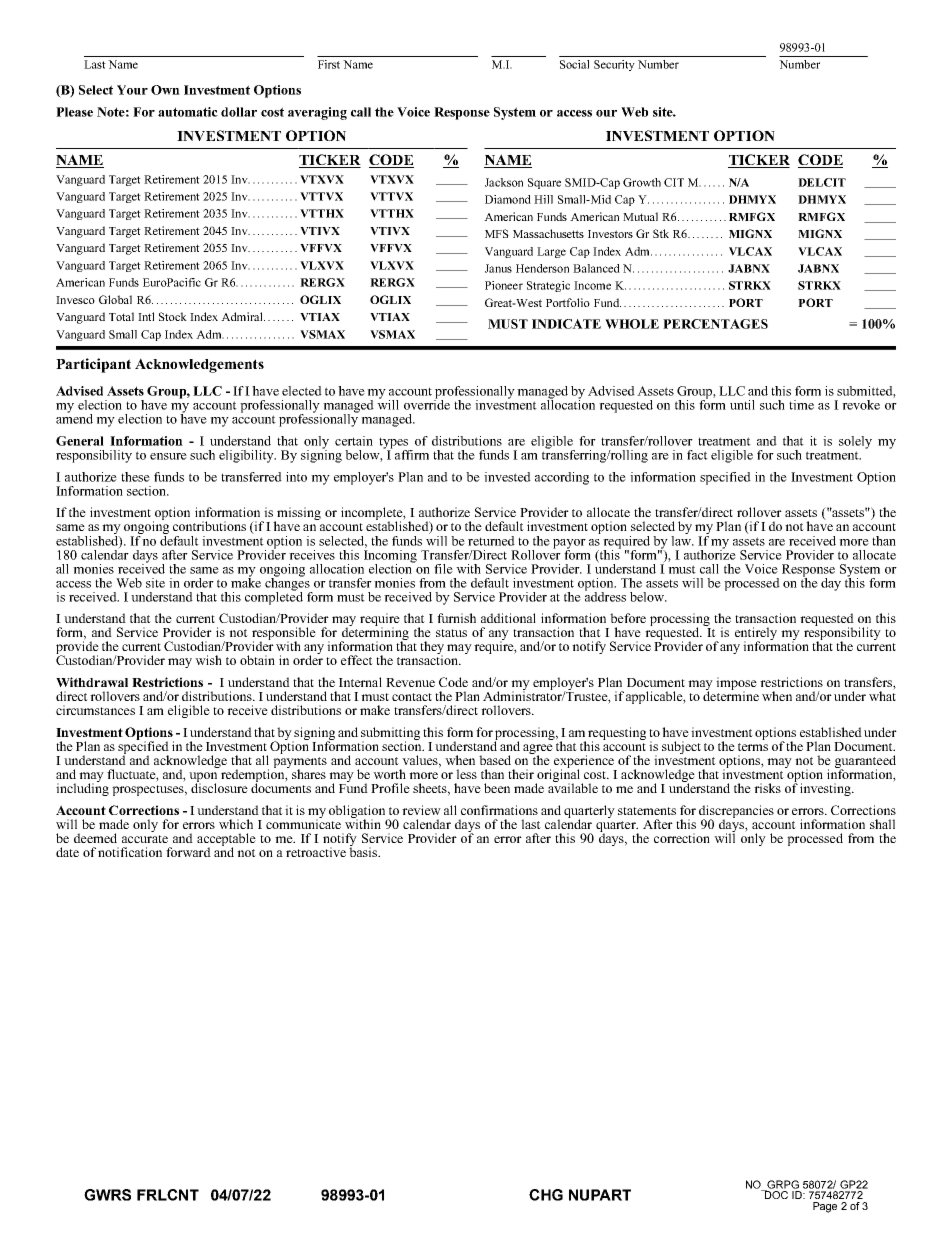 This image has width=952, height=1233. I want to click on Own, so click(165, 90).
